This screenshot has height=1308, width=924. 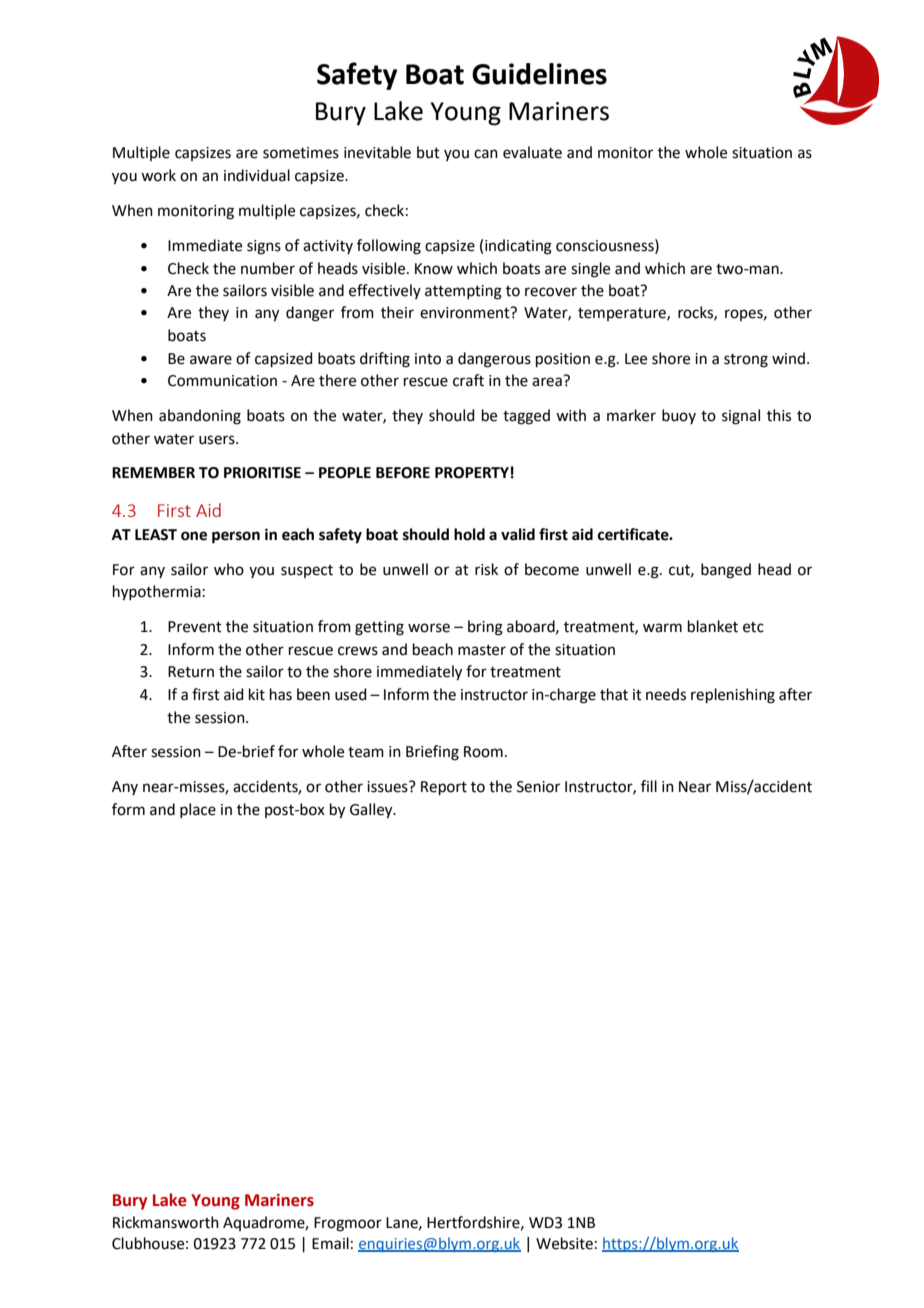 What do you see at coordinates (191, 672) in the screenshot?
I see `Return` at bounding box center [191, 672].
